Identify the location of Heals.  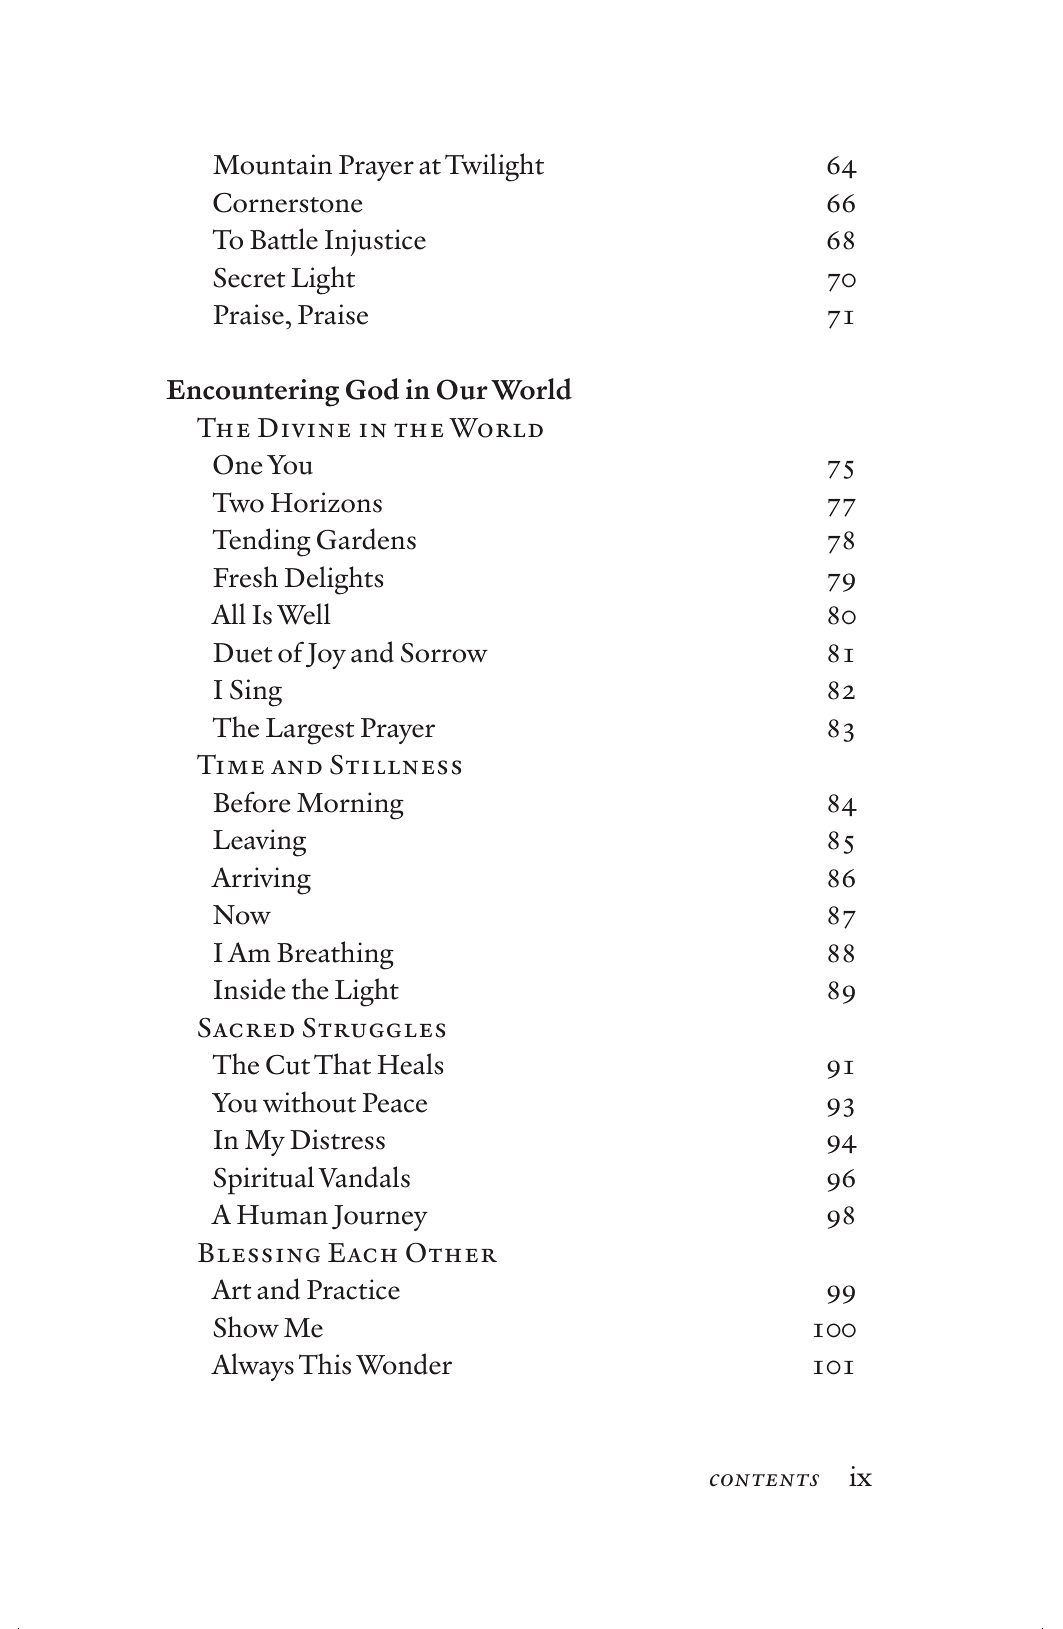
(410, 1064).
